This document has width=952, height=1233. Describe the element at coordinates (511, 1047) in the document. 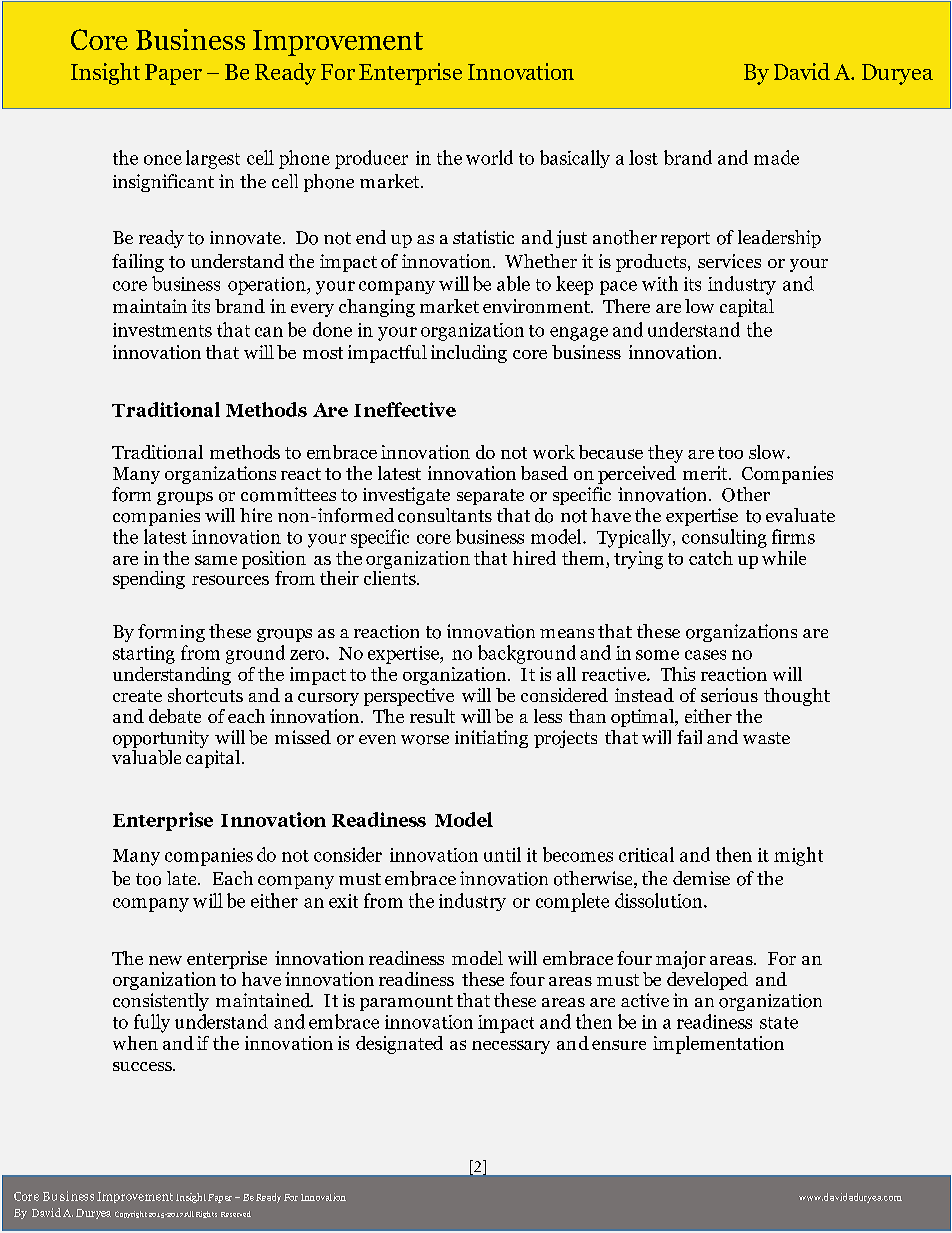

I see `necessary` at that location.
